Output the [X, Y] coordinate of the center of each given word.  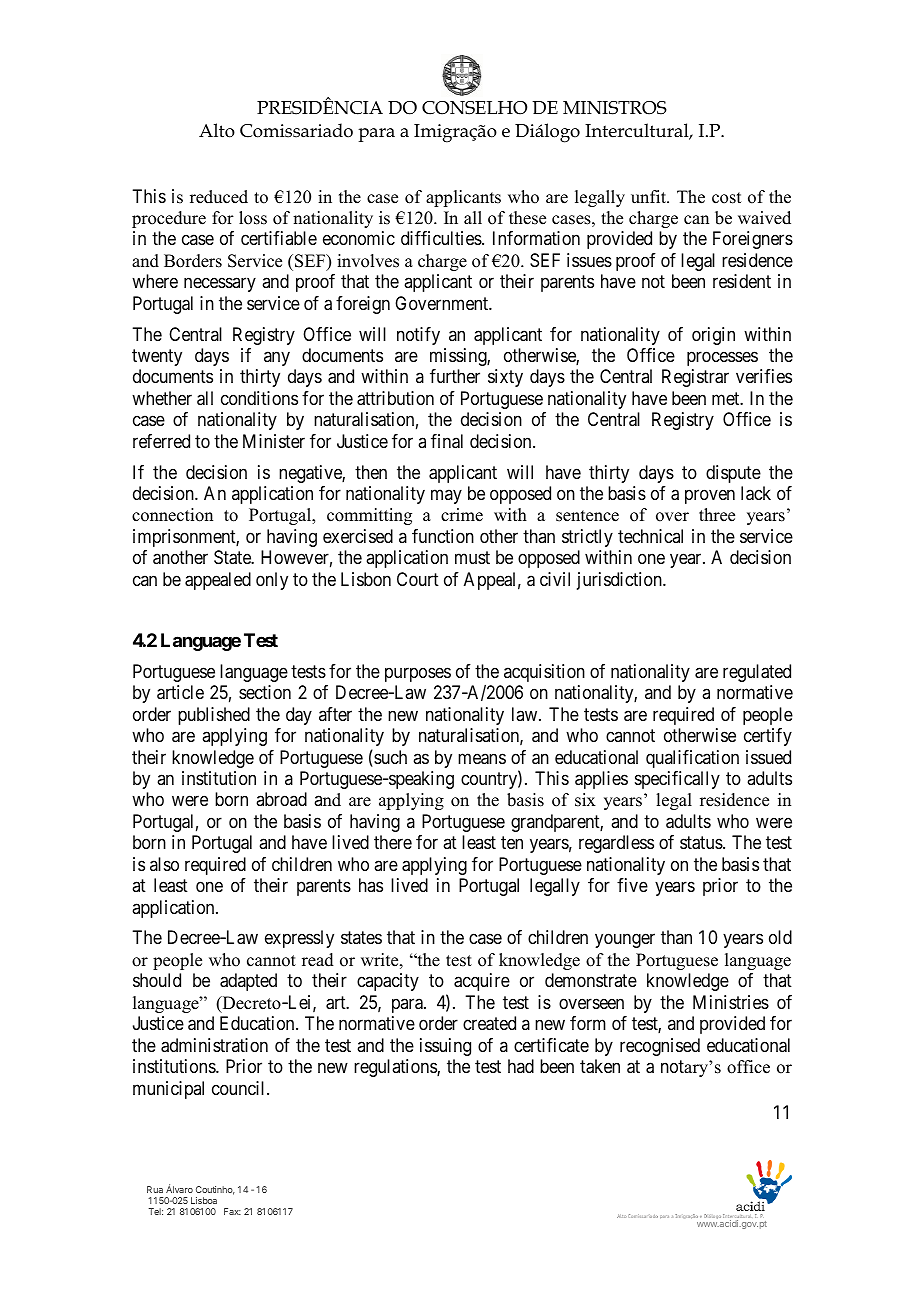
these [527, 218]
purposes [418, 674]
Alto [217, 130]
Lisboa [204, 1200]
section [265, 692]
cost [726, 198]
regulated [757, 673]
